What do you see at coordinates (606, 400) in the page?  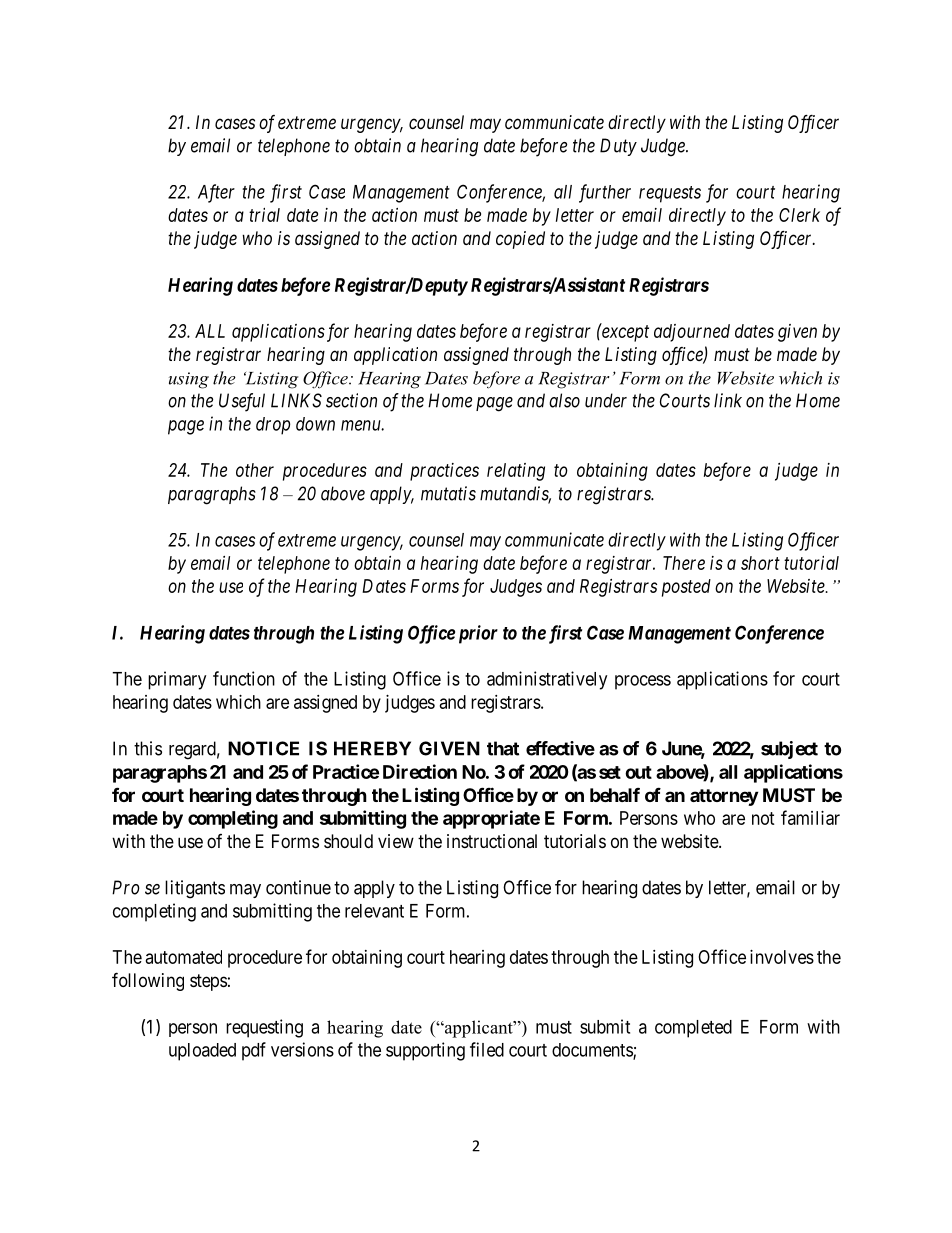 I see `under` at bounding box center [606, 400].
